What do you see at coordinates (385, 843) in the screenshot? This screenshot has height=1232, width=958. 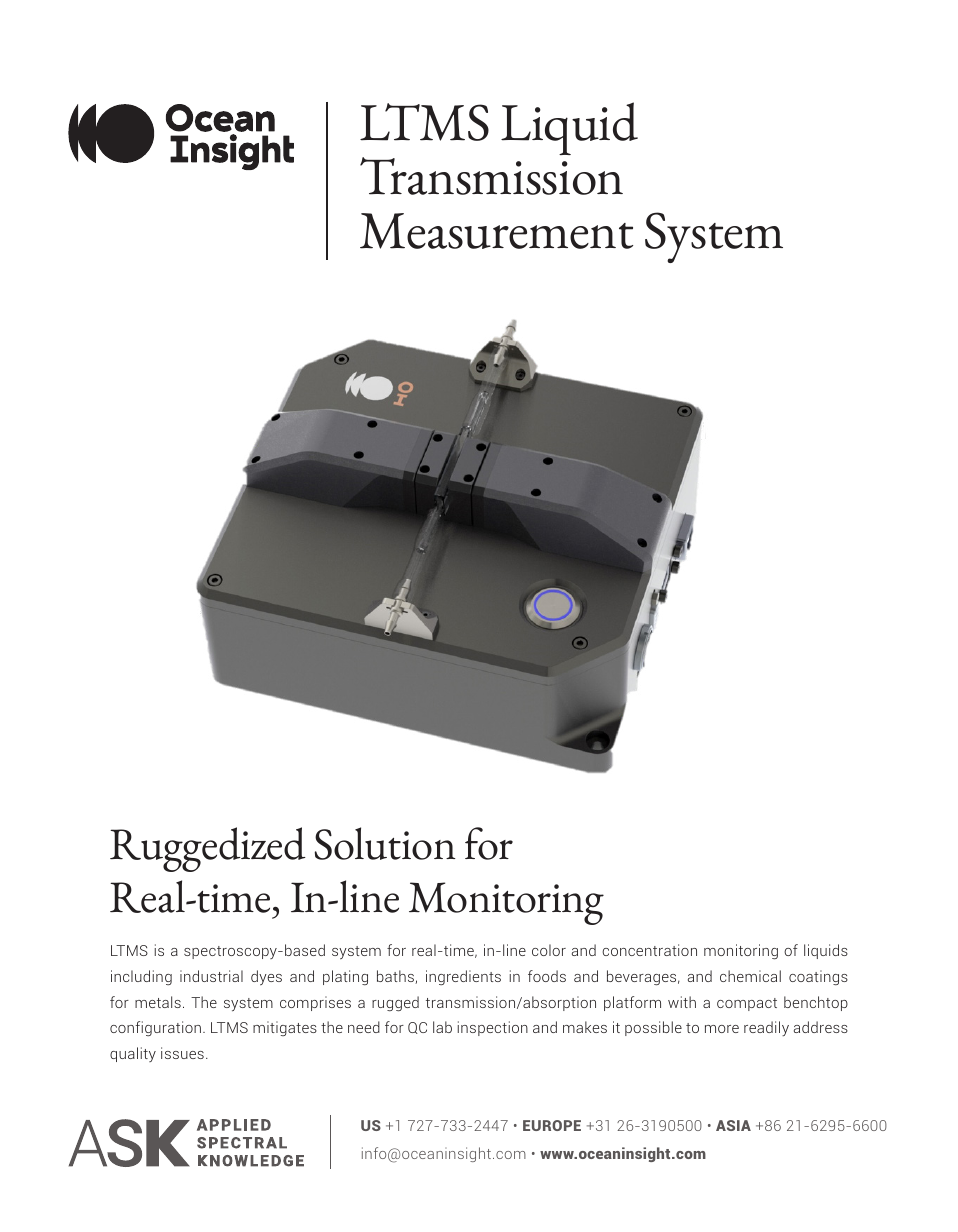 I see `Solution` at bounding box center [385, 843].
